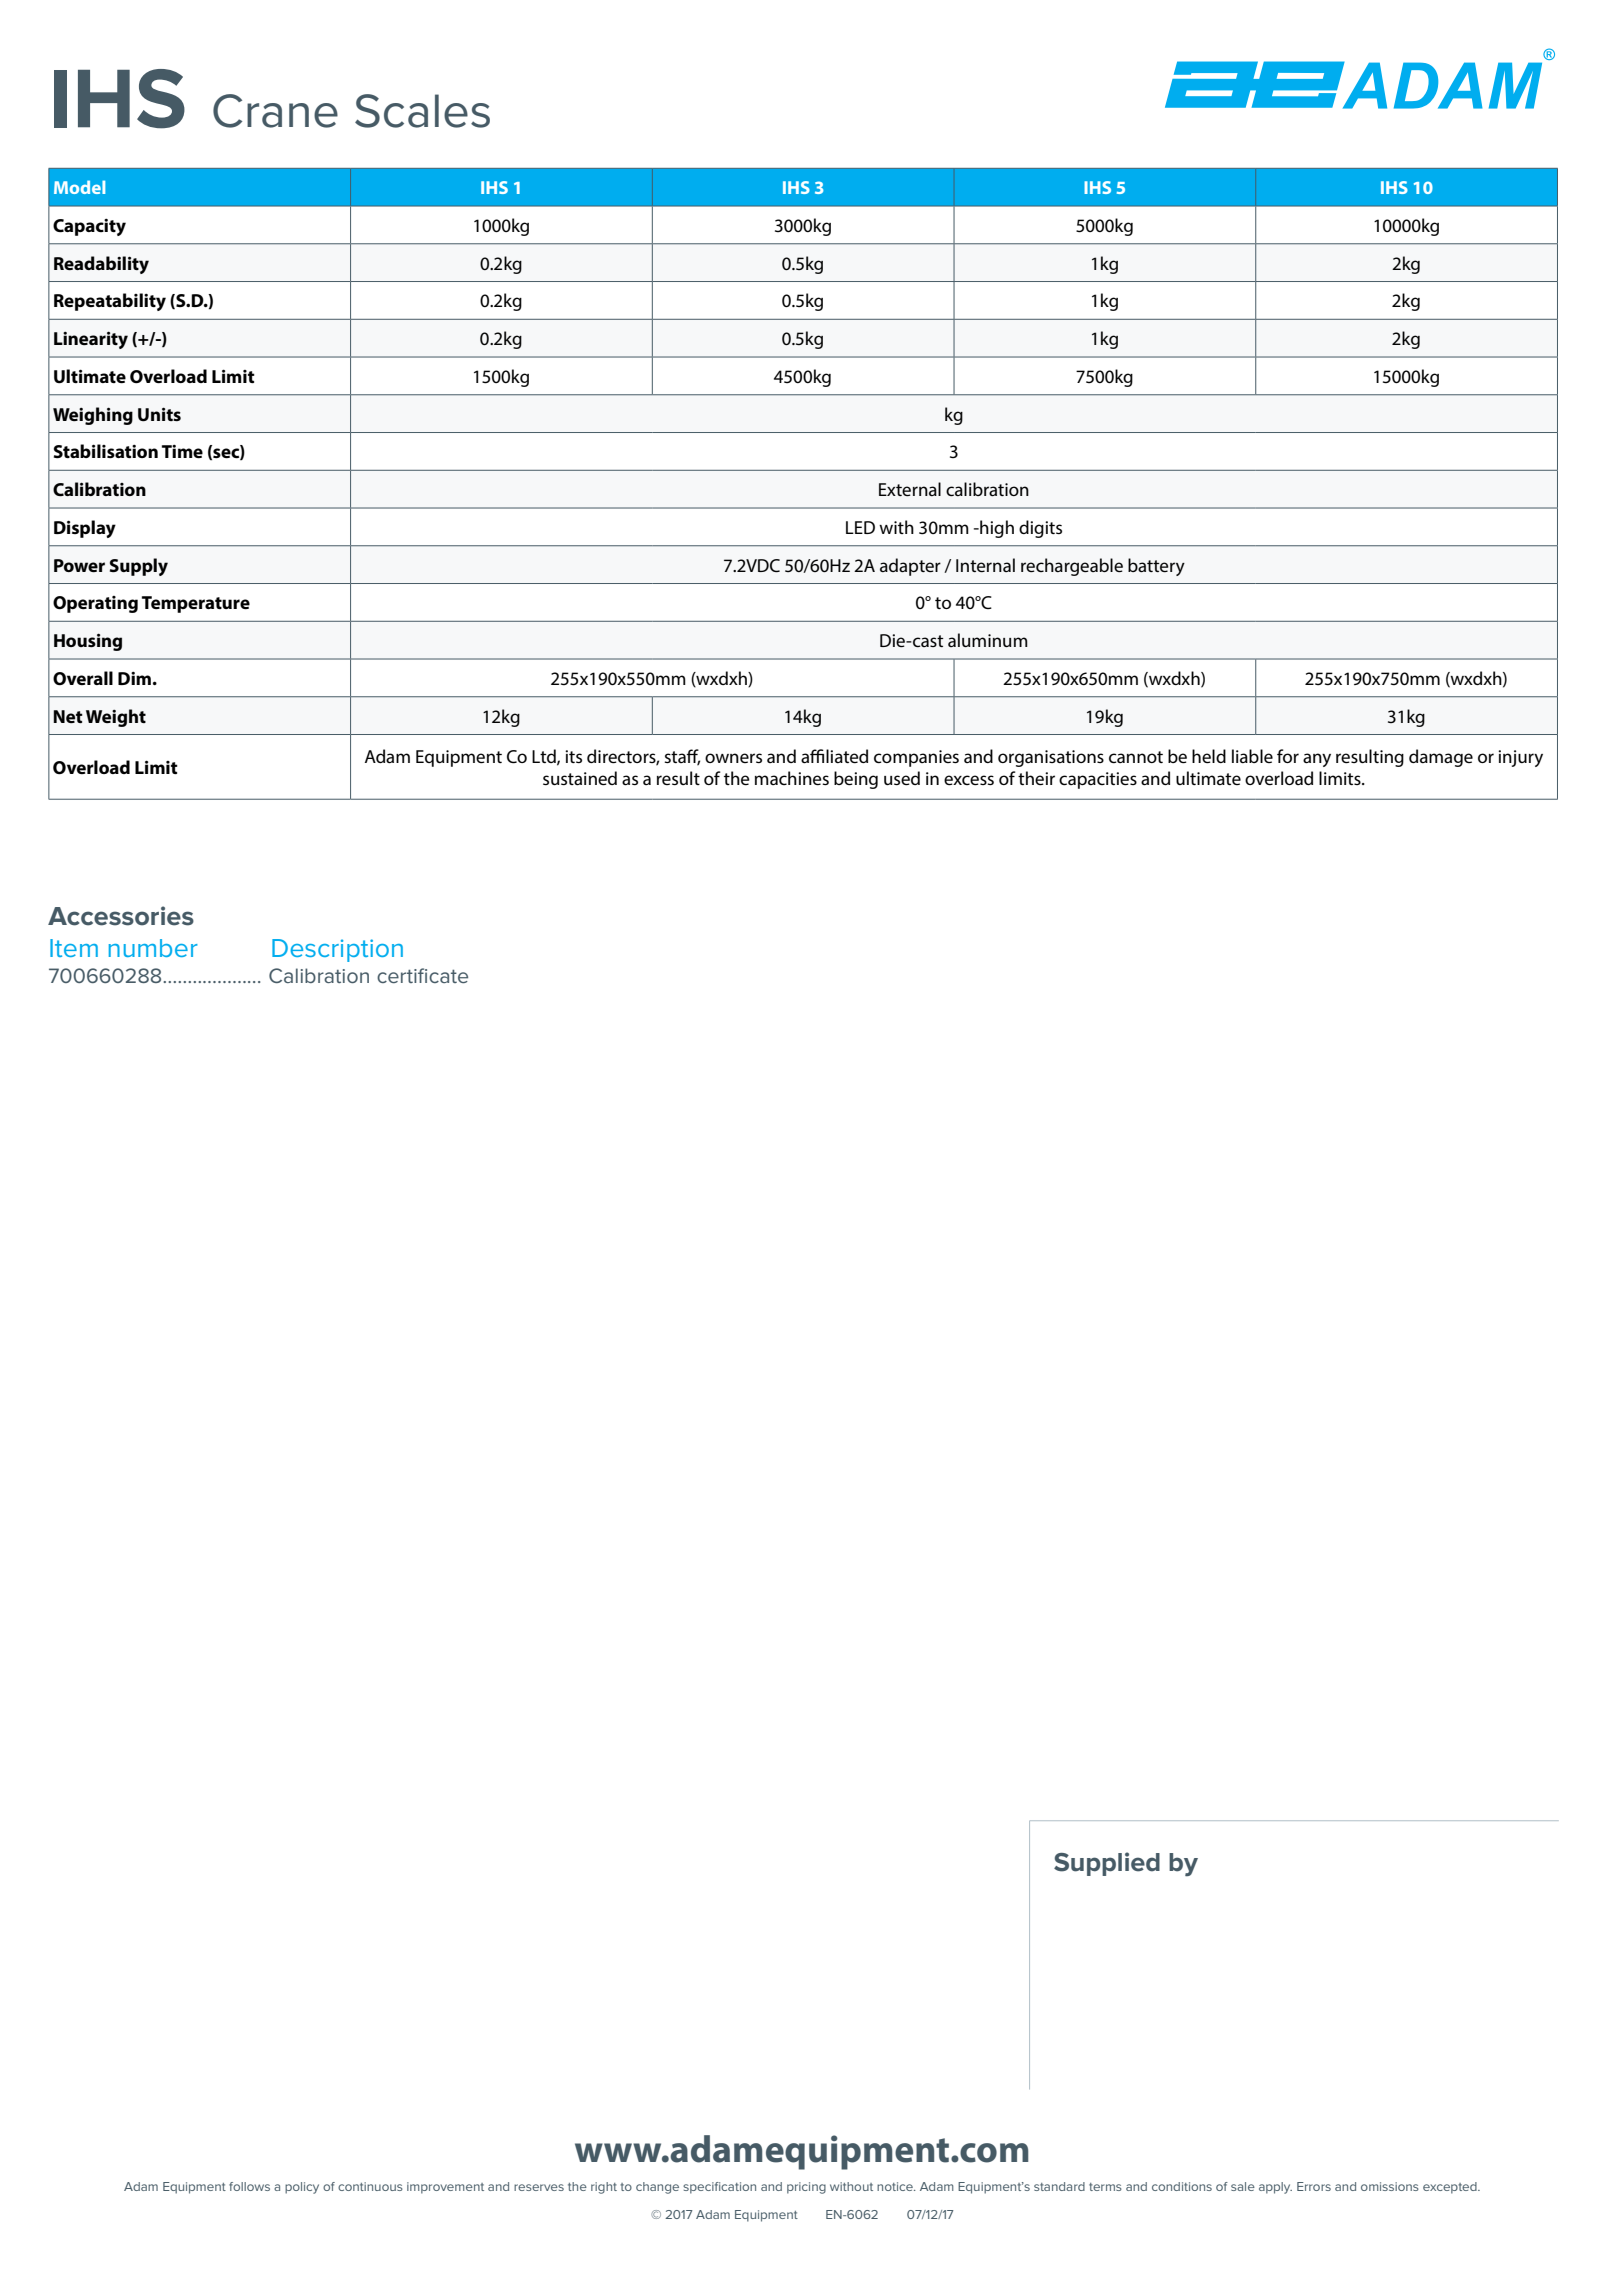  What do you see at coordinates (422, 975) in the screenshot?
I see `certificate` at bounding box center [422, 975].
